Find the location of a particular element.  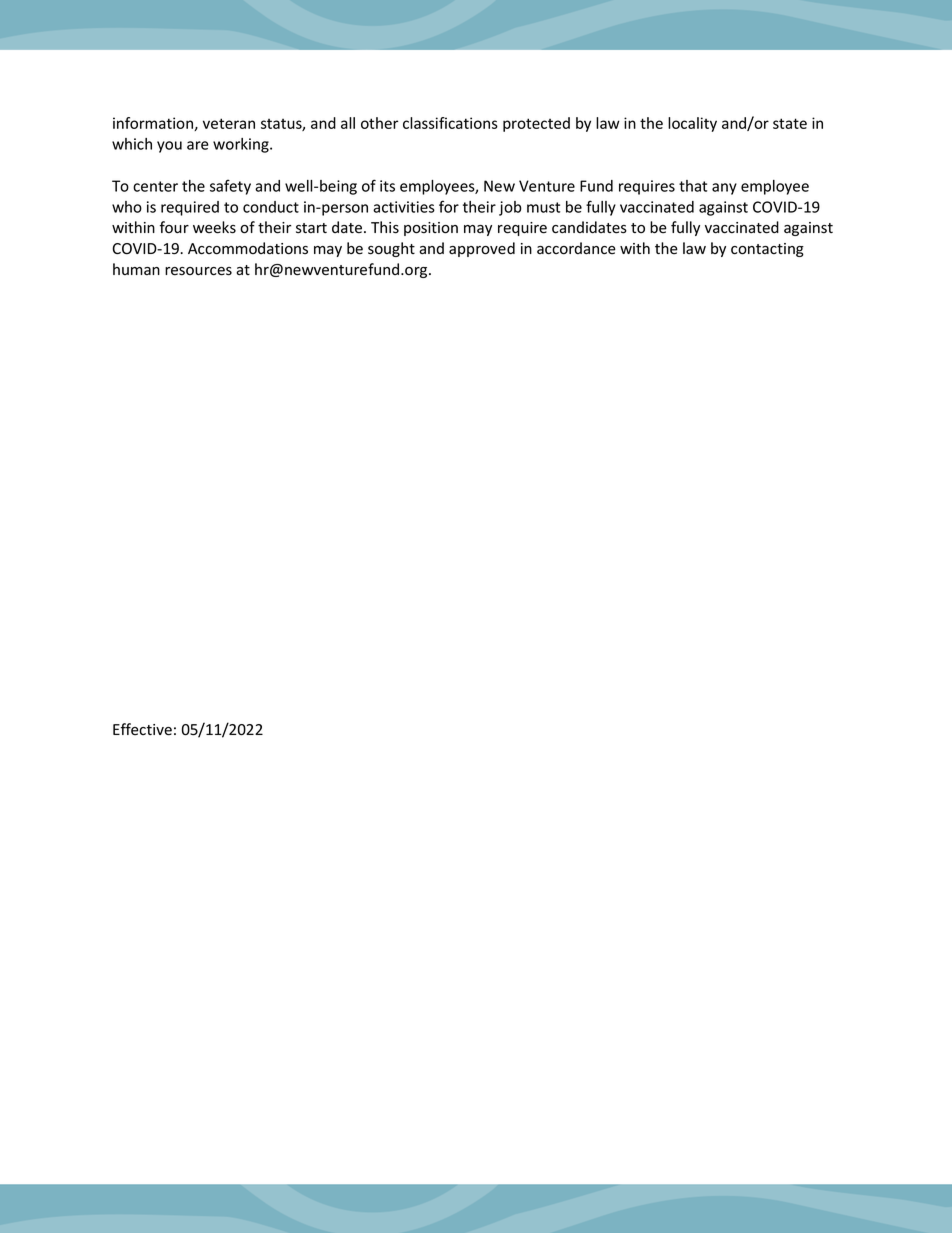

Accommodations is located at coordinates (248, 248).
